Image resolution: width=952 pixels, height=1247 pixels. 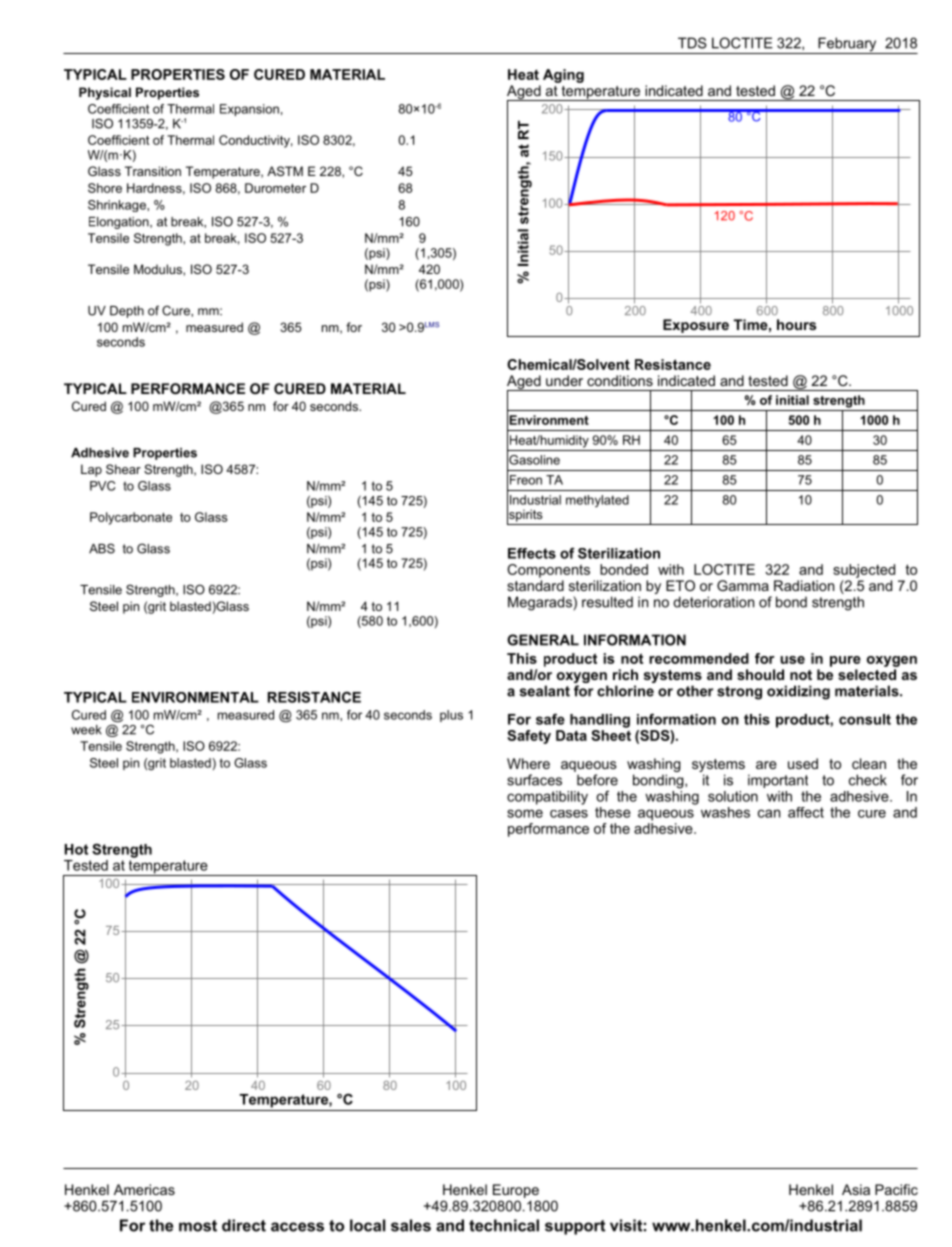 What do you see at coordinates (796, 324) in the screenshot?
I see `hours` at bounding box center [796, 324].
